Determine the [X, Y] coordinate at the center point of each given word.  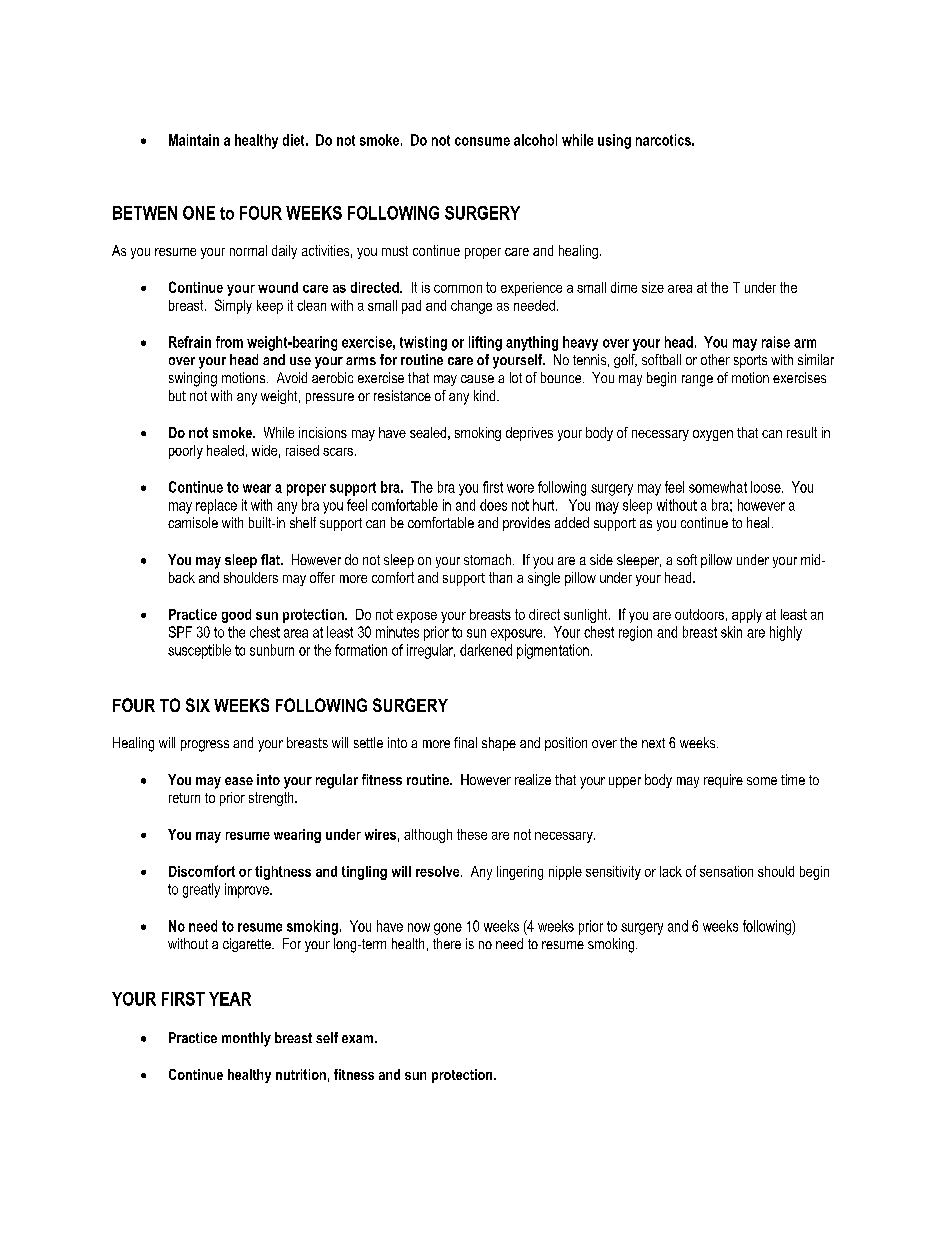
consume [482, 141]
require [723, 781]
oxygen [713, 435]
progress [205, 746]
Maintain [194, 140]
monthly [246, 1039]
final [465, 742]
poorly [186, 452]
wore [520, 488]
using [614, 141]
